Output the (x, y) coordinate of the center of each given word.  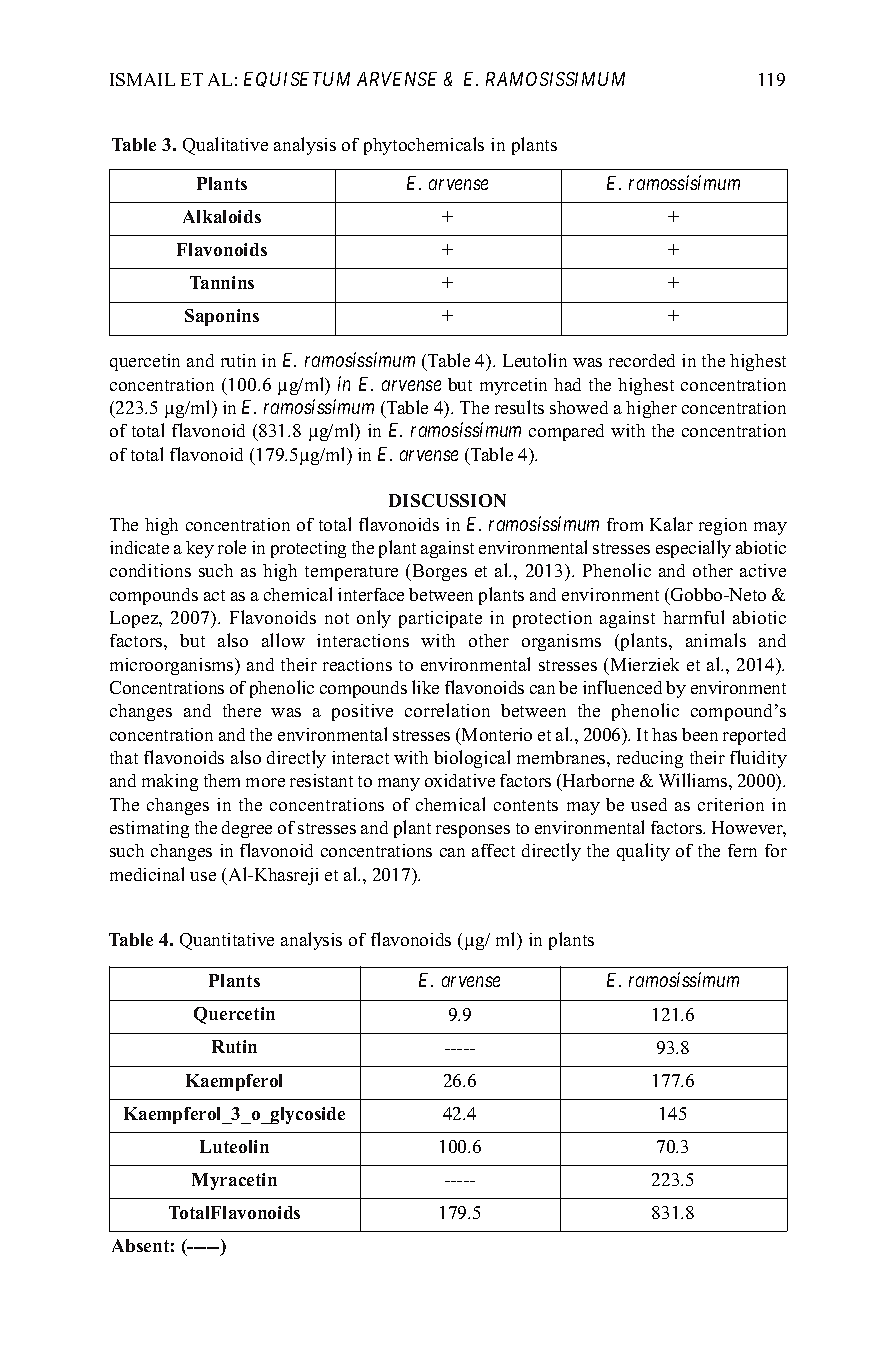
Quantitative (227, 941)
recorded (642, 360)
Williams (694, 780)
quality (643, 852)
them (222, 780)
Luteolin (234, 1146)
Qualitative (225, 146)
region (723, 526)
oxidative (460, 780)
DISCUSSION (447, 500)
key (200, 549)
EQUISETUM (297, 79)
